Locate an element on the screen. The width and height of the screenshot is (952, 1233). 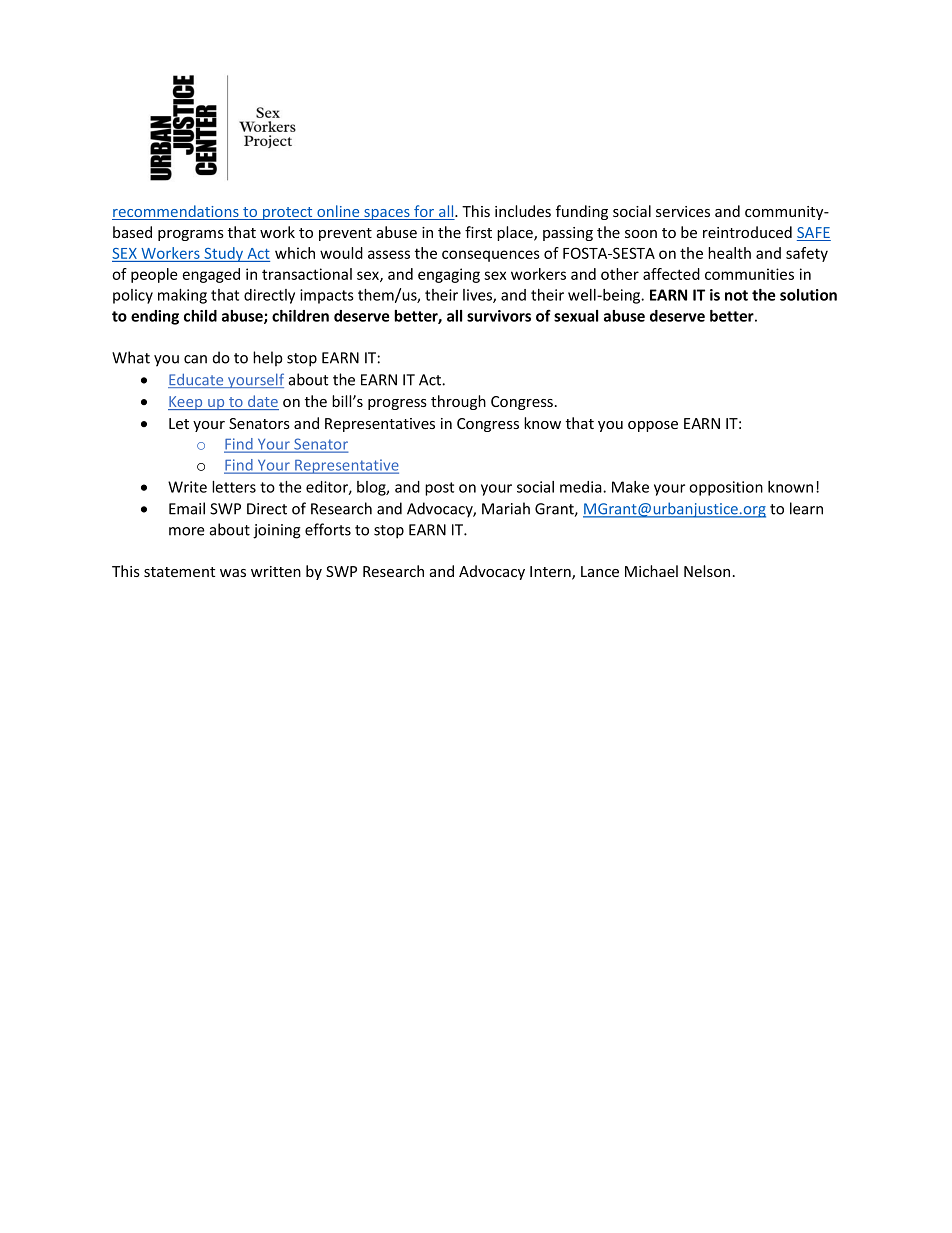
post is located at coordinates (439, 489).
